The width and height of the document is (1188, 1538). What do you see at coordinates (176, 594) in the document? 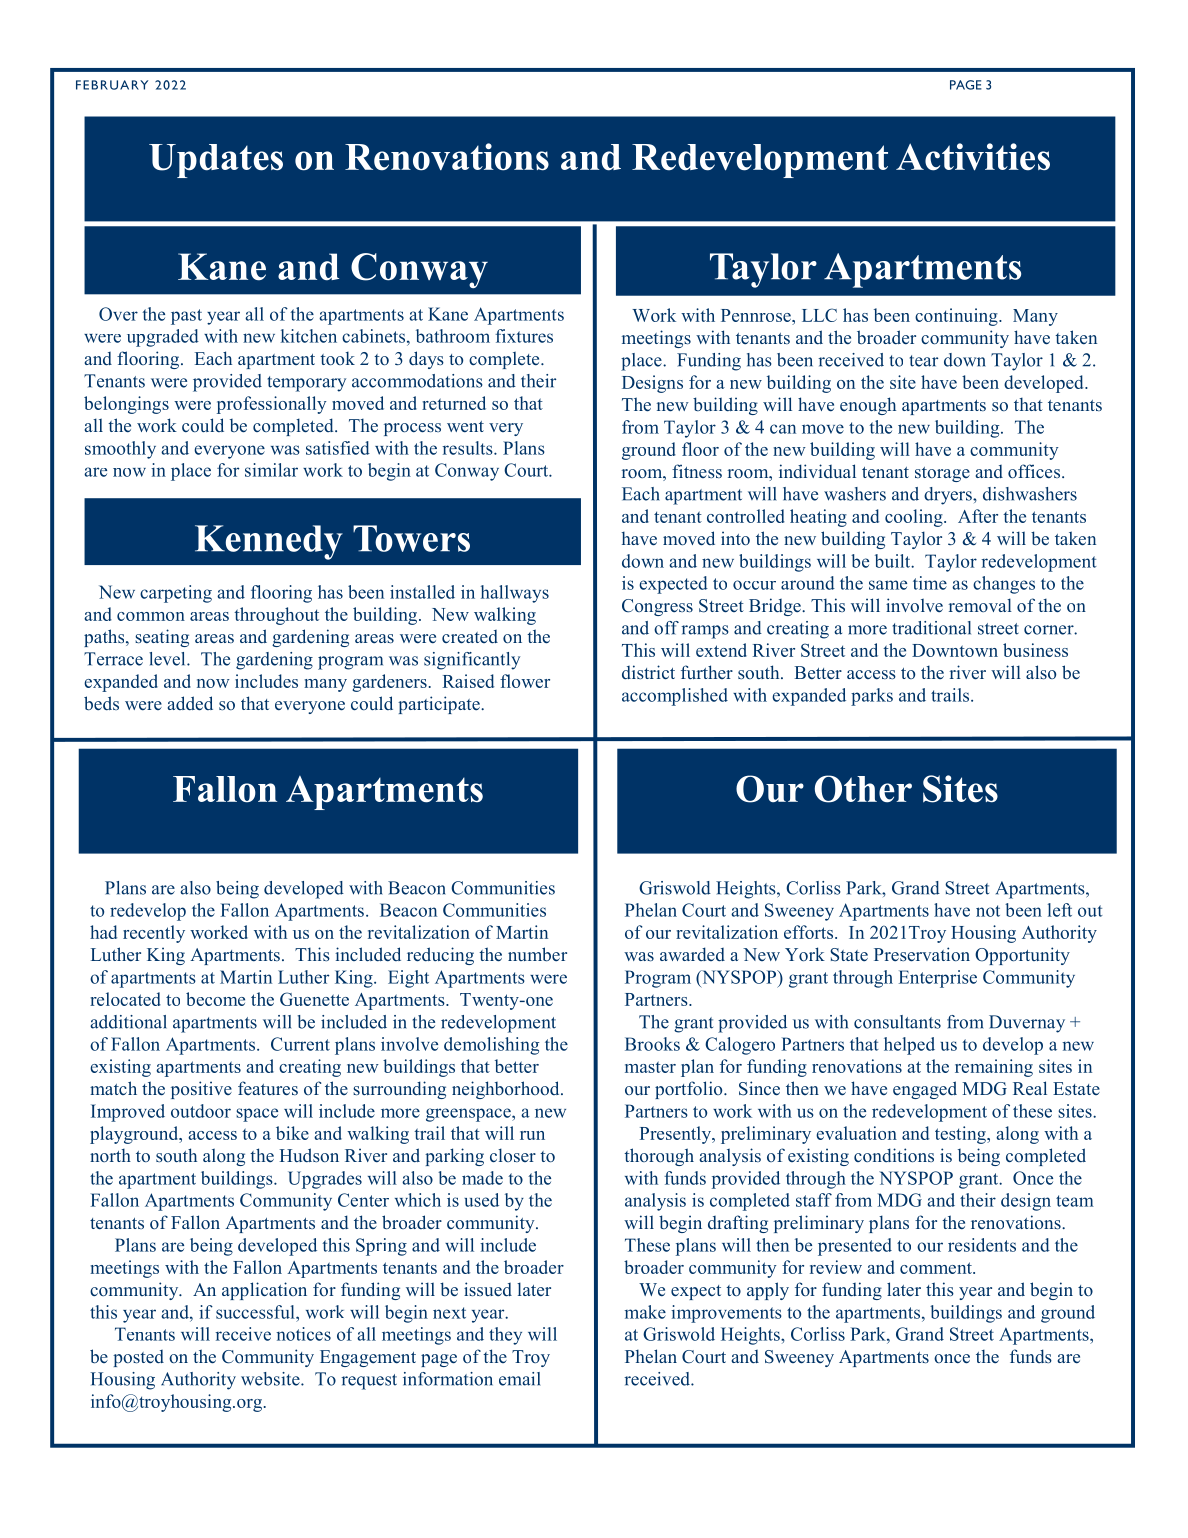
I see `carpeting` at bounding box center [176, 594].
